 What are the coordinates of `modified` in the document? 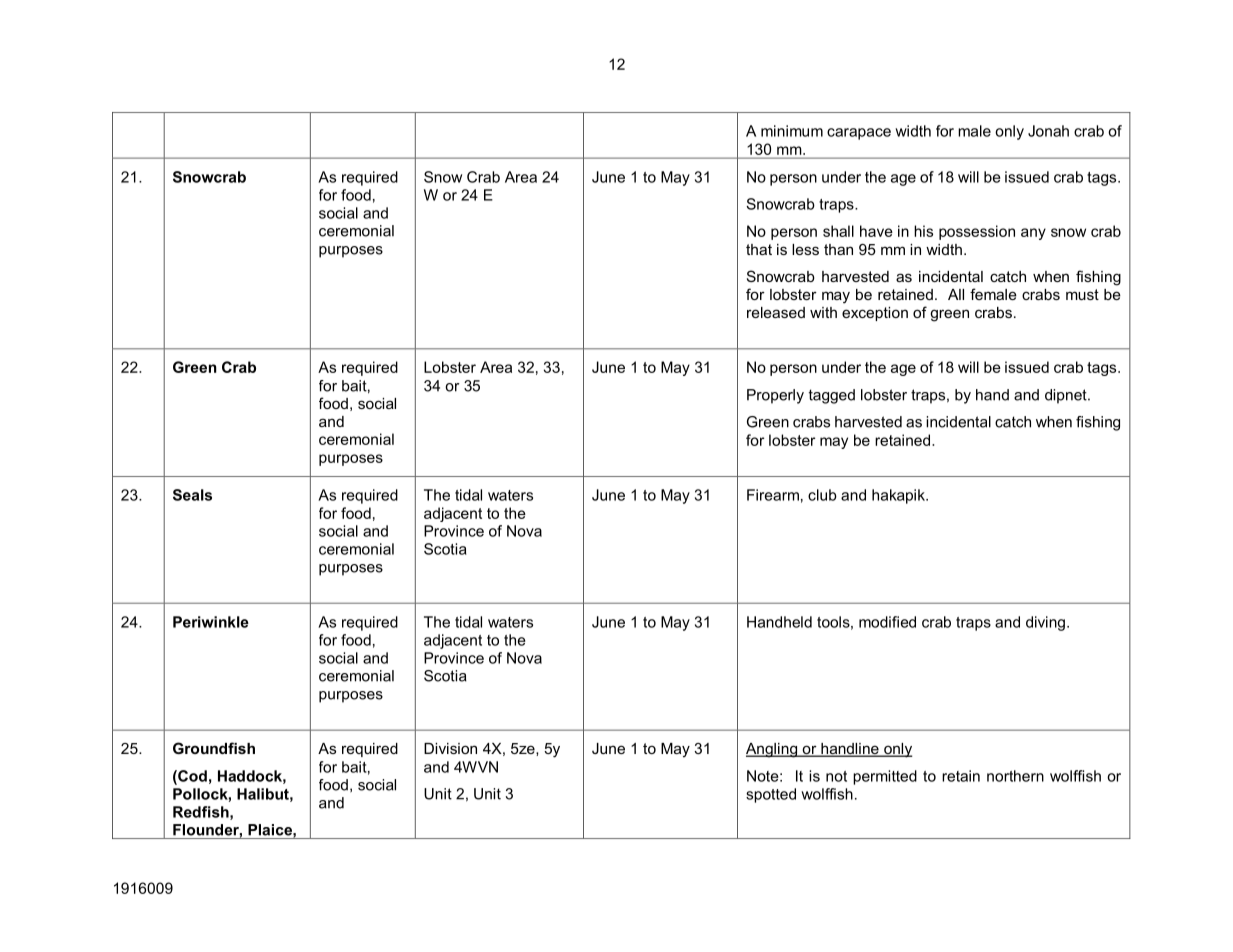 It's located at (887, 622).
